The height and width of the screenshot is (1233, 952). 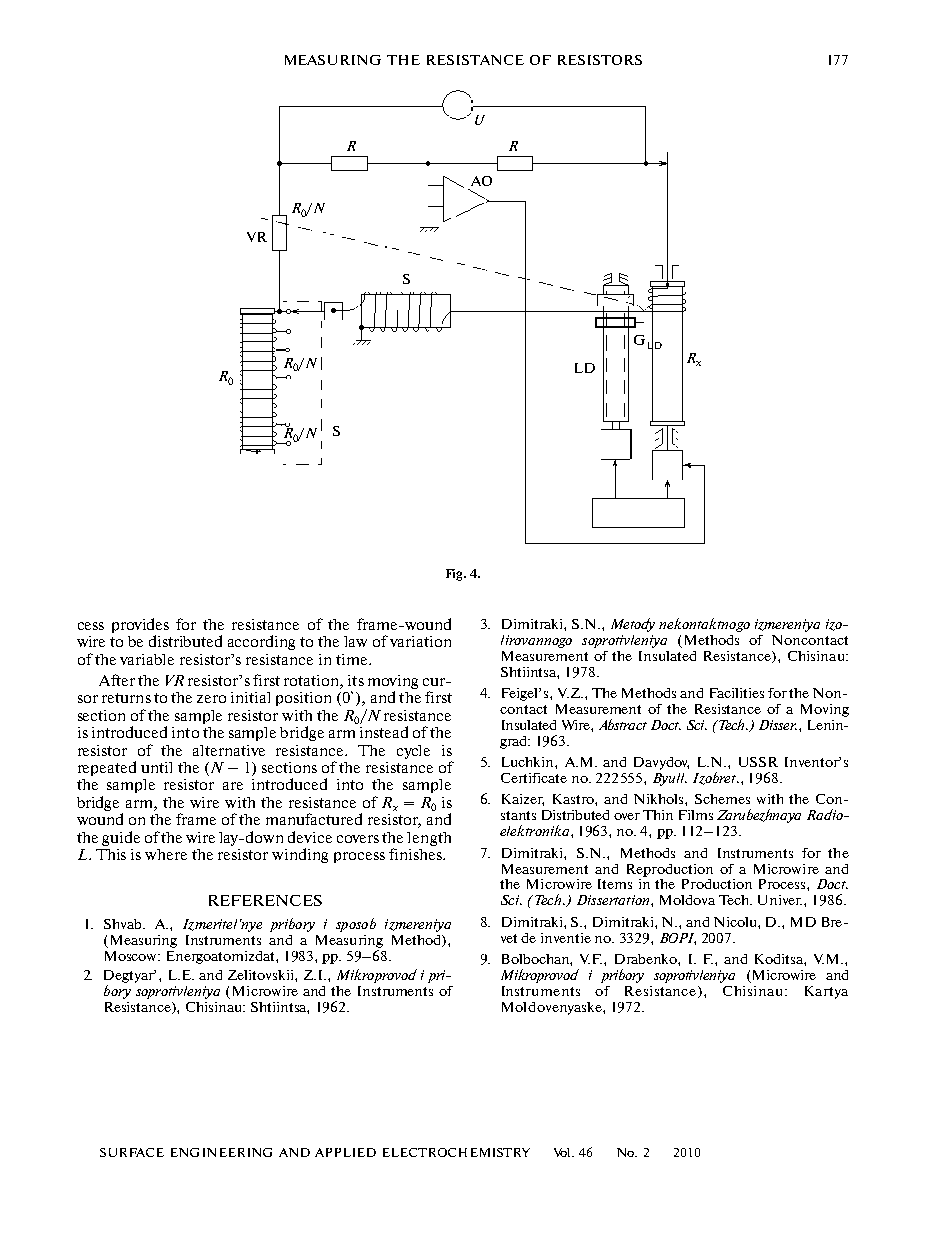 What do you see at coordinates (140, 625) in the screenshot?
I see `provides` at bounding box center [140, 625].
